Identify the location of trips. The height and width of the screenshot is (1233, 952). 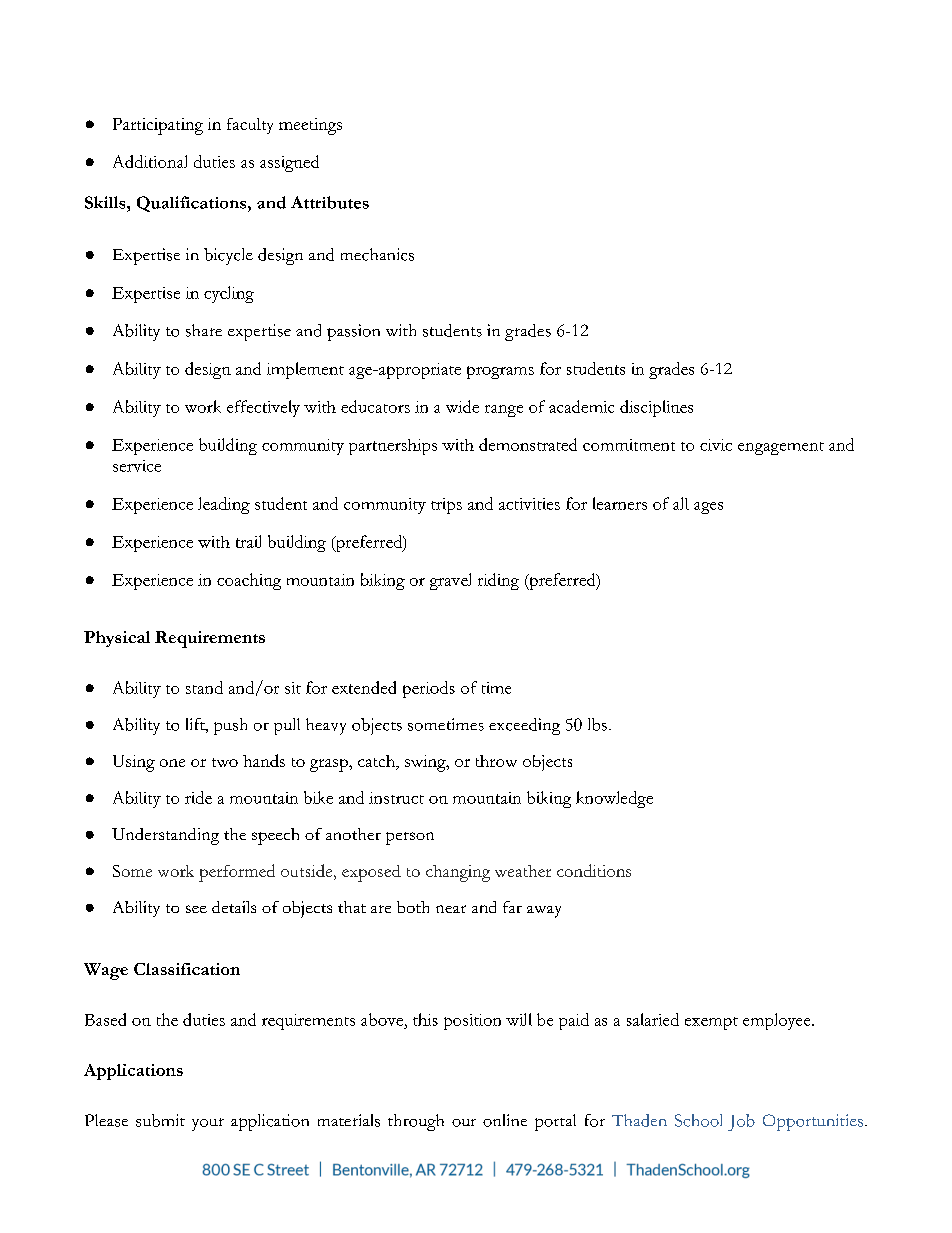
(446, 506).
